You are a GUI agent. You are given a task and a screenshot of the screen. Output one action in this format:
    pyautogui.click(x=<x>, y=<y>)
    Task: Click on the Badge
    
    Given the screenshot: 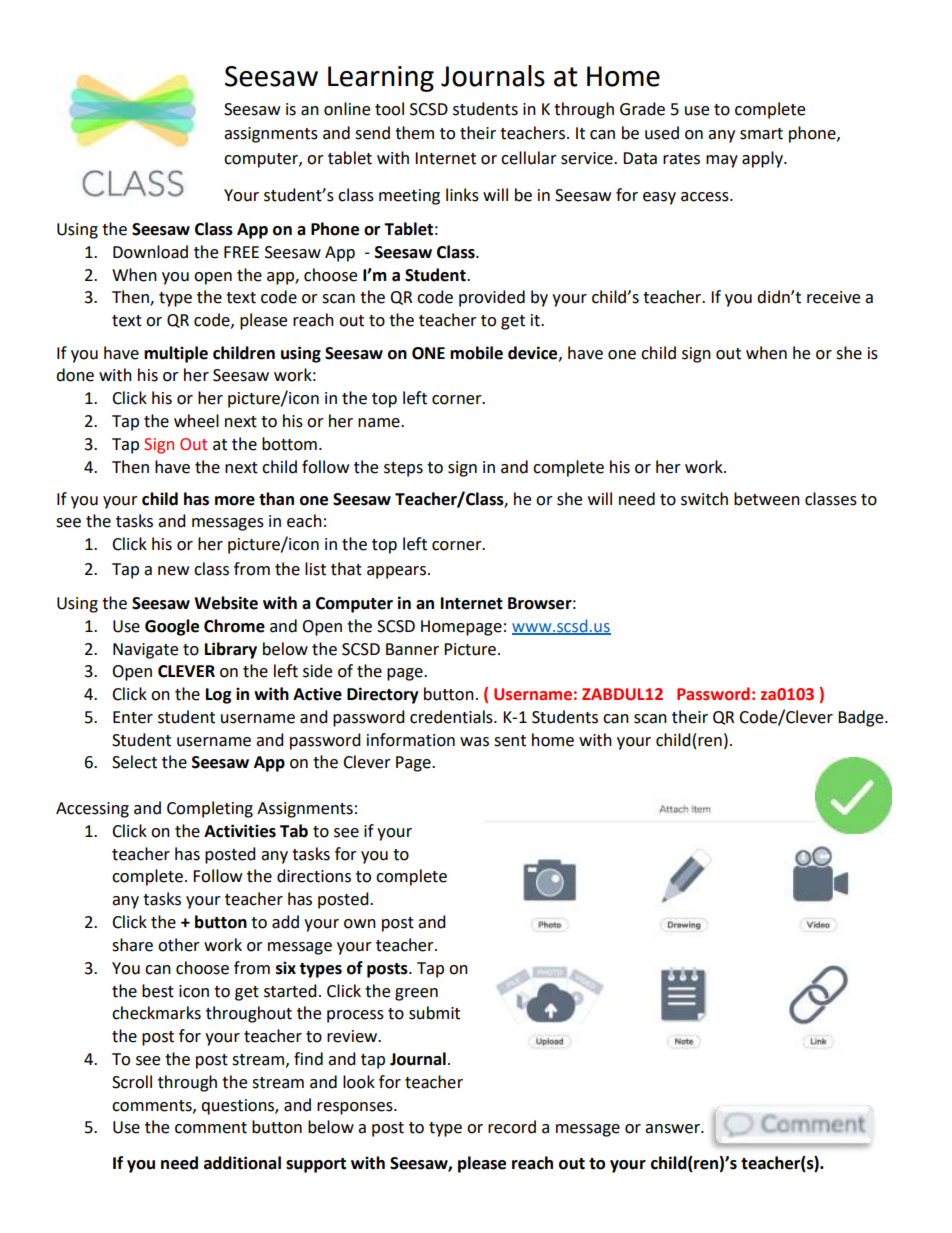 What is the action you would take?
    pyautogui.click(x=862, y=718)
